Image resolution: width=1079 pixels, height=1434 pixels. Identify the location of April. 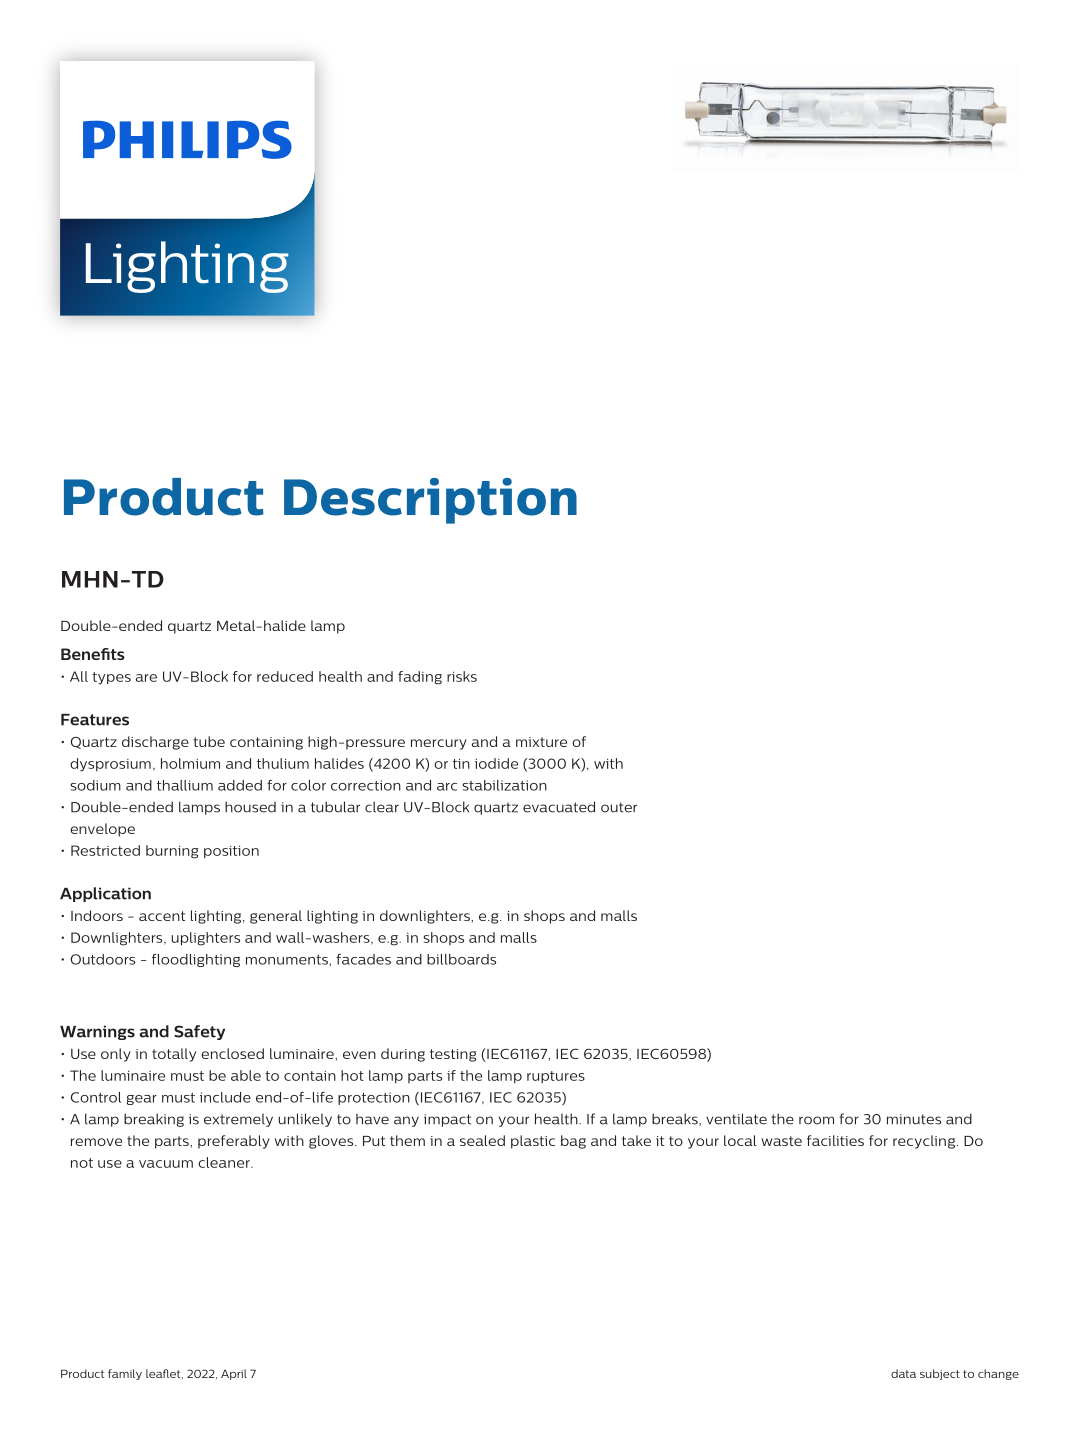
(234, 1374).
